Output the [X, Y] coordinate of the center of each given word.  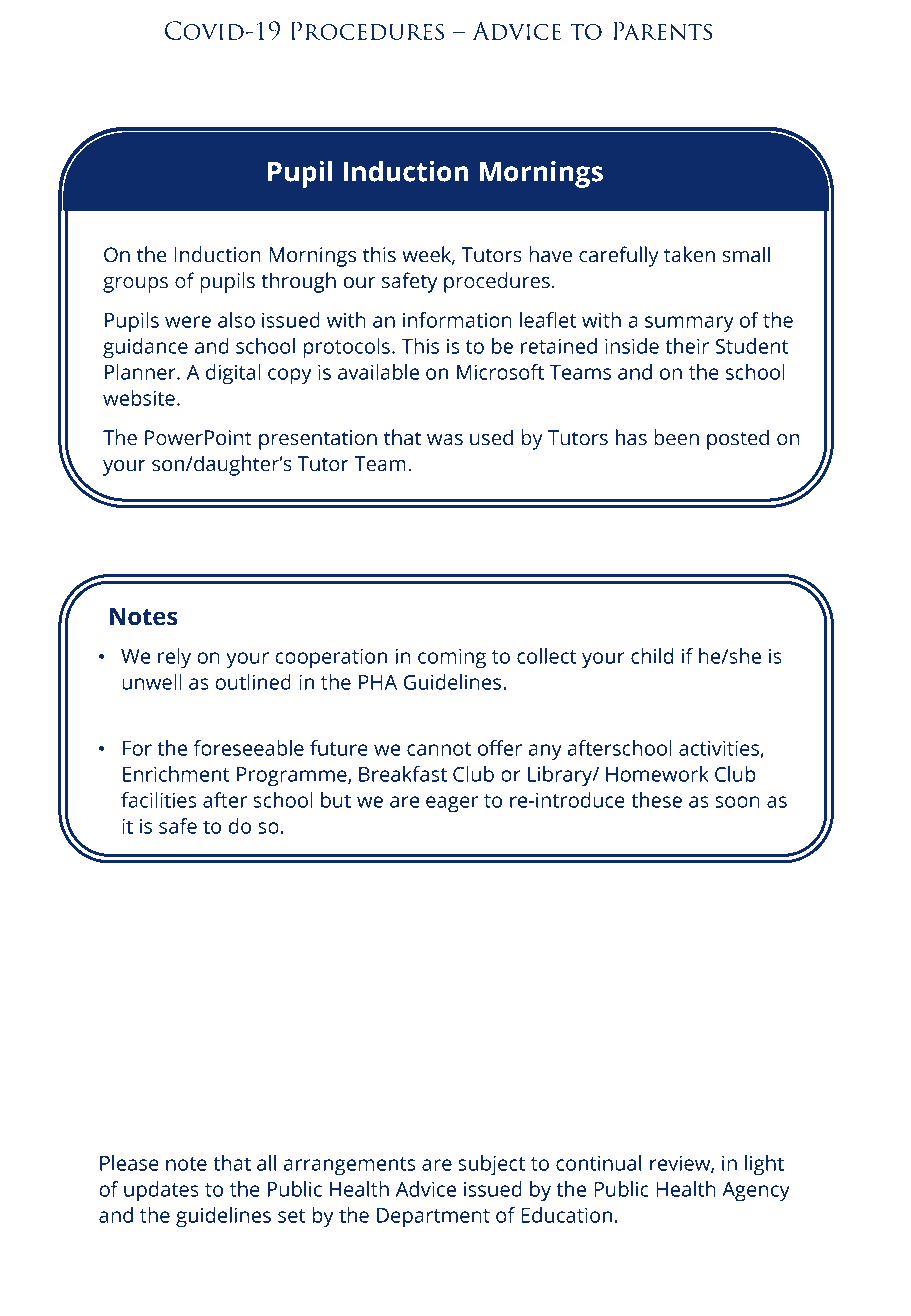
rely [174, 658]
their [687, 346]
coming [452, 658]
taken [689, 254]
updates [161, 1191]
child [652, 656]
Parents [662, 30]
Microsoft [500, 372]
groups [135, 285]
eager [452, 804]
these [656, 800]
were [188, 322]
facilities [159, 800]
